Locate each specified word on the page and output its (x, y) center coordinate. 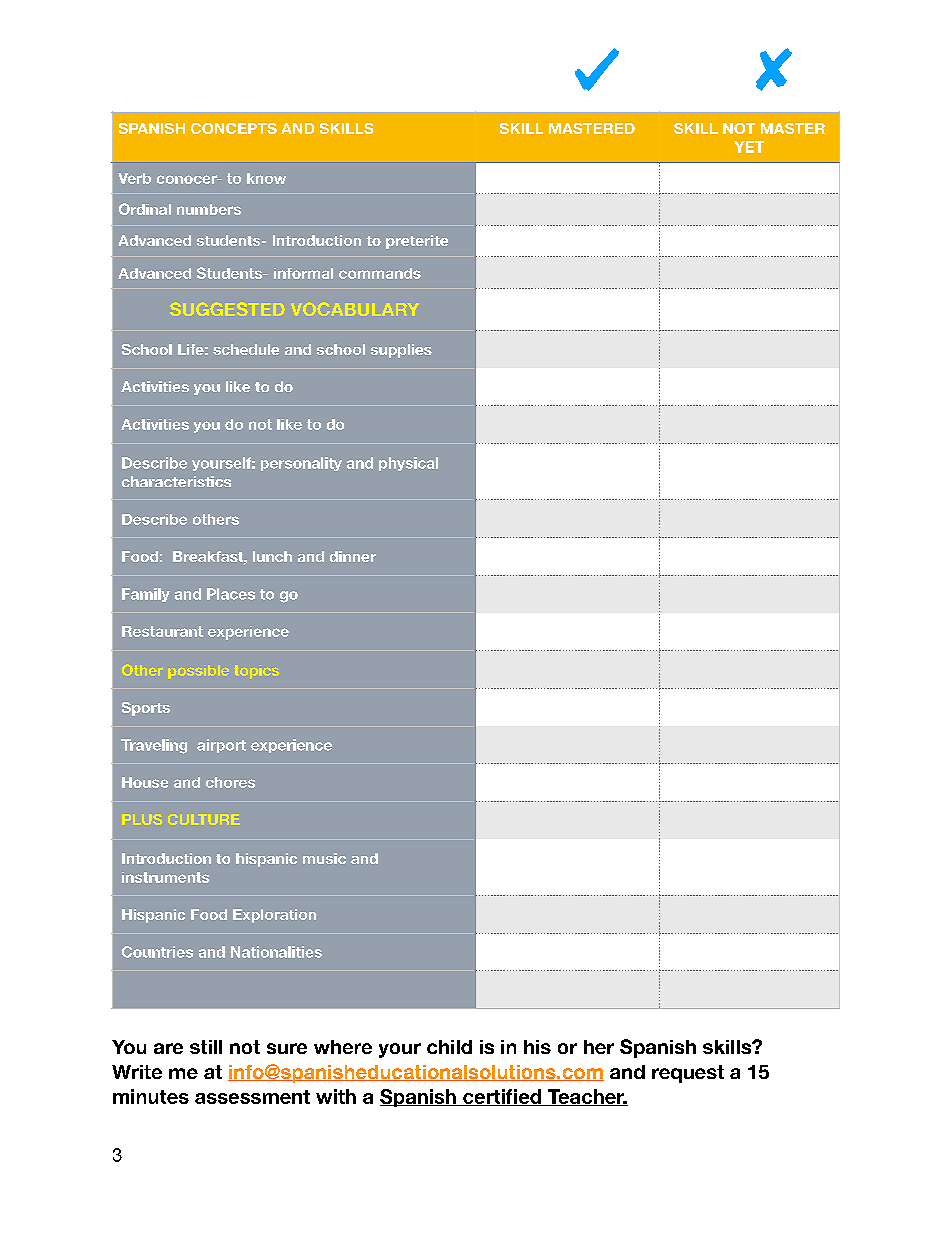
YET (749, 147)
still (206, 1047)
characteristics (176, 481)
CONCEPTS (234, 128)
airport (221, 746)
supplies (401, 351)
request (688, 1074)
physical (408, 464)
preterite (417, 242)
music (324, 858)
